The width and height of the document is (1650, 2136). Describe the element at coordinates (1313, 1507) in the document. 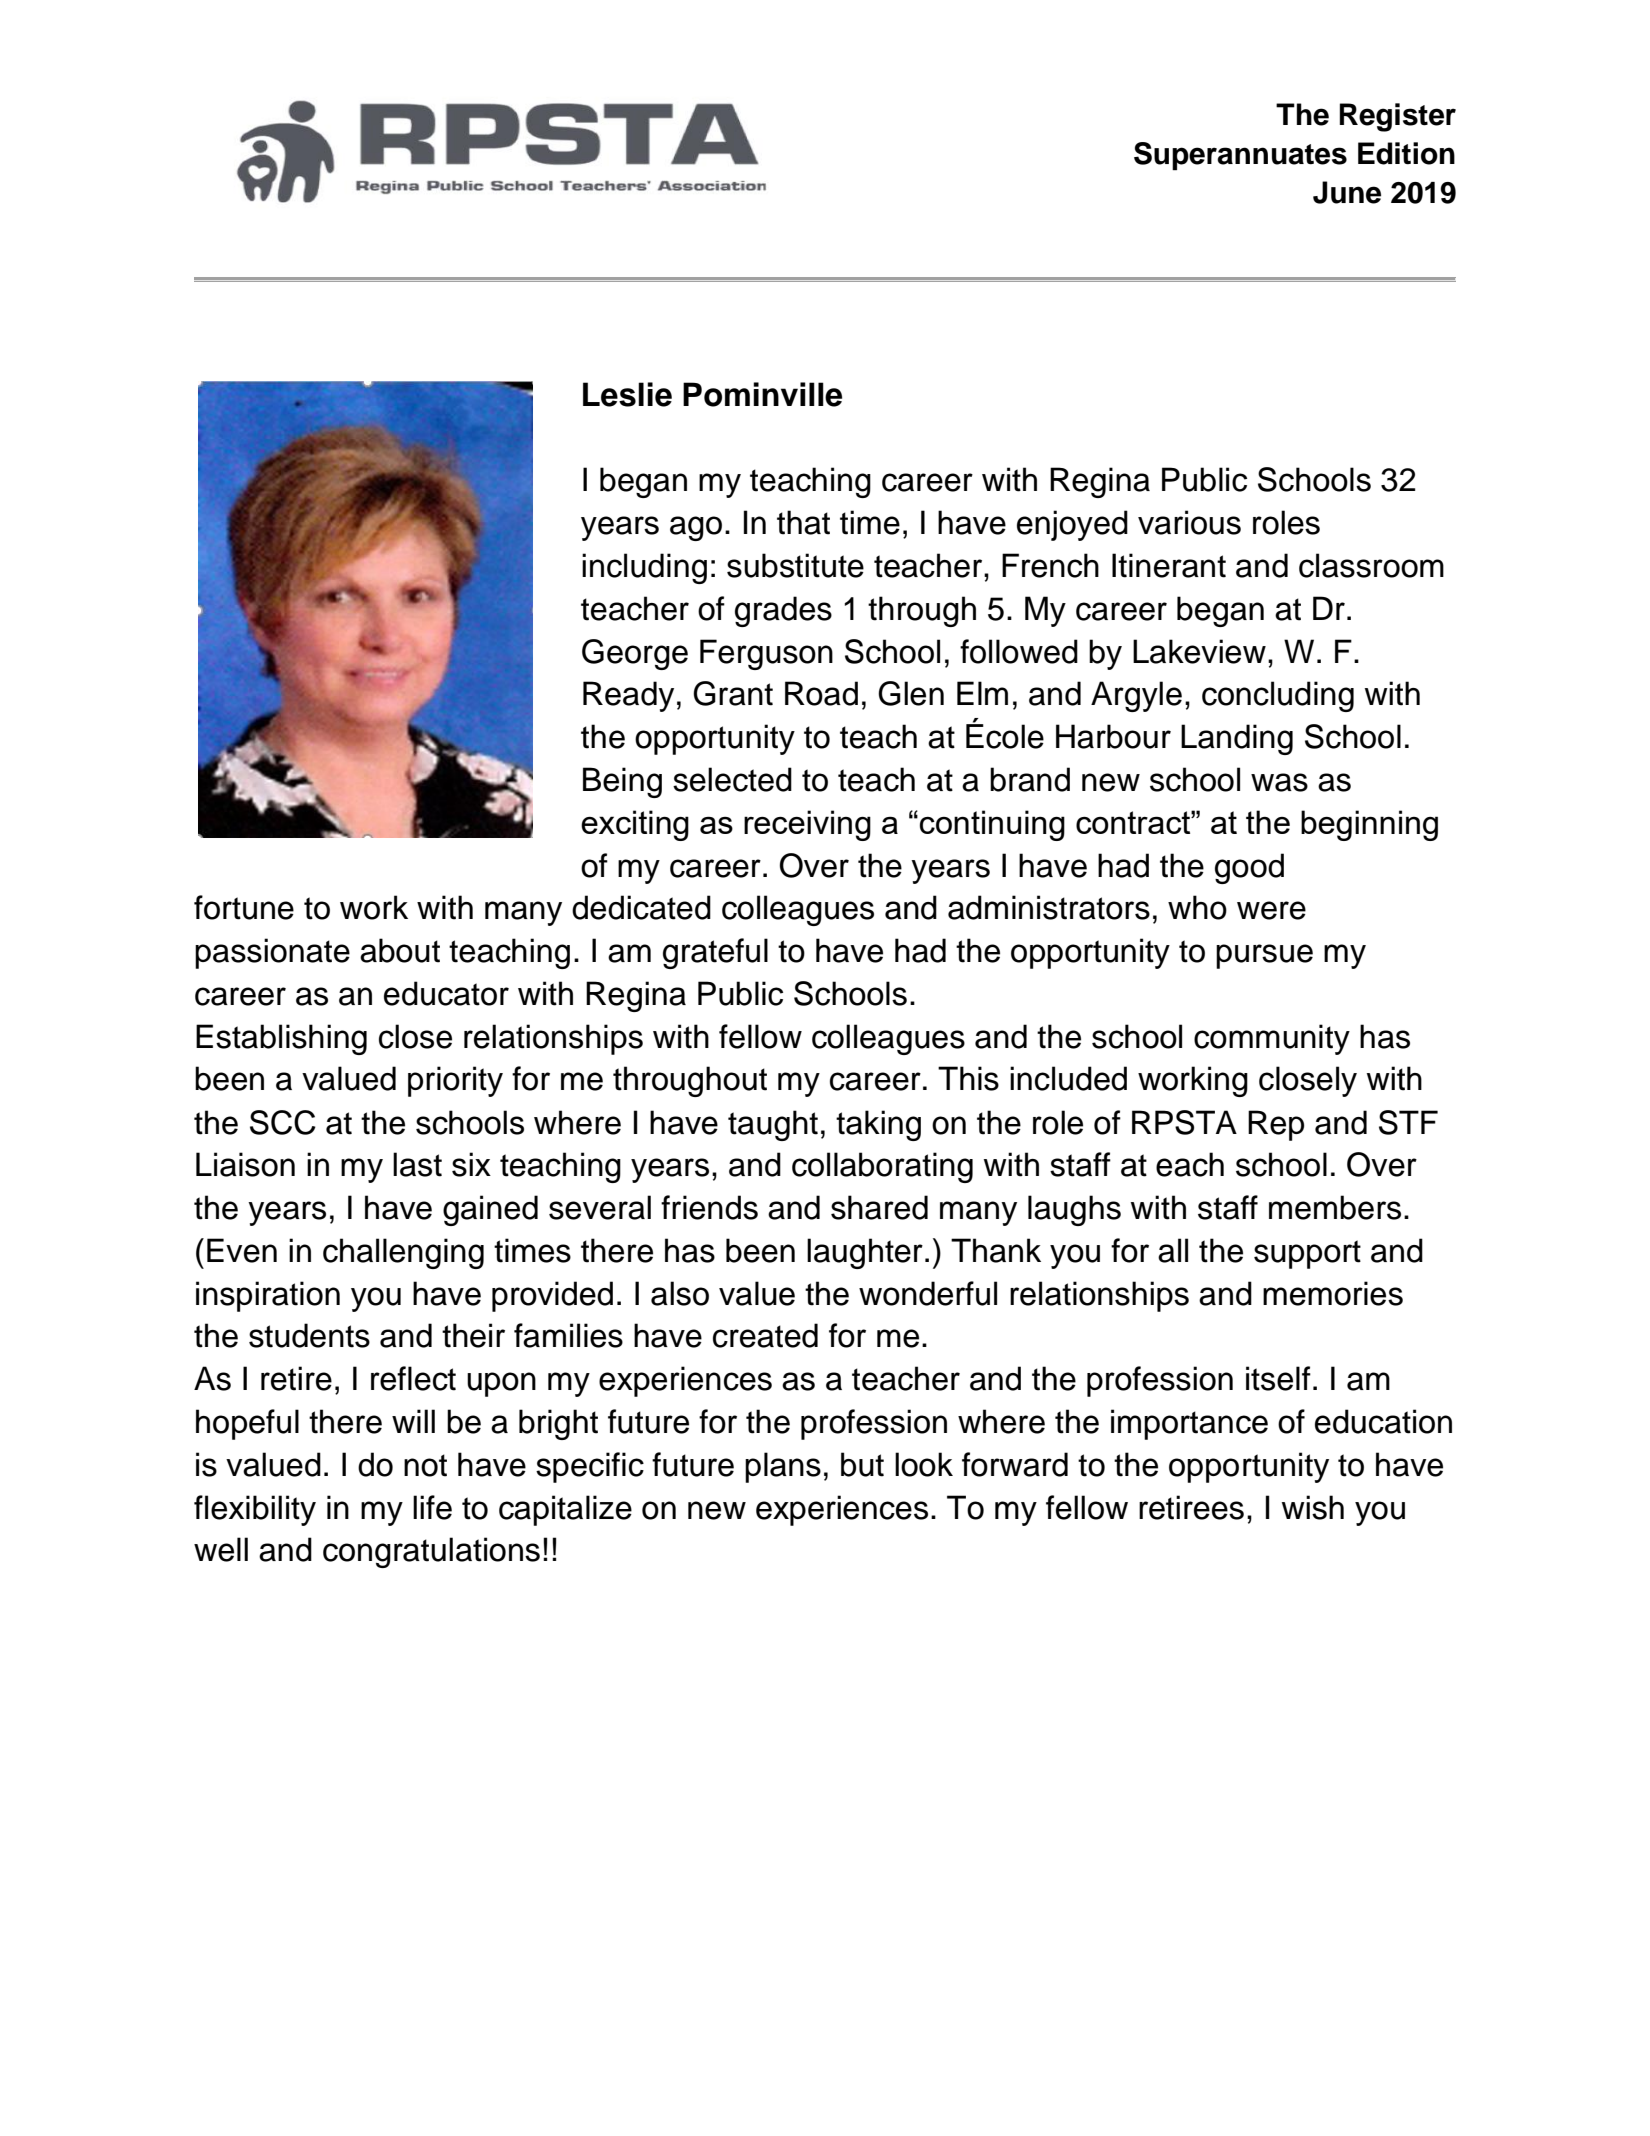

I see `wish` at that location.
